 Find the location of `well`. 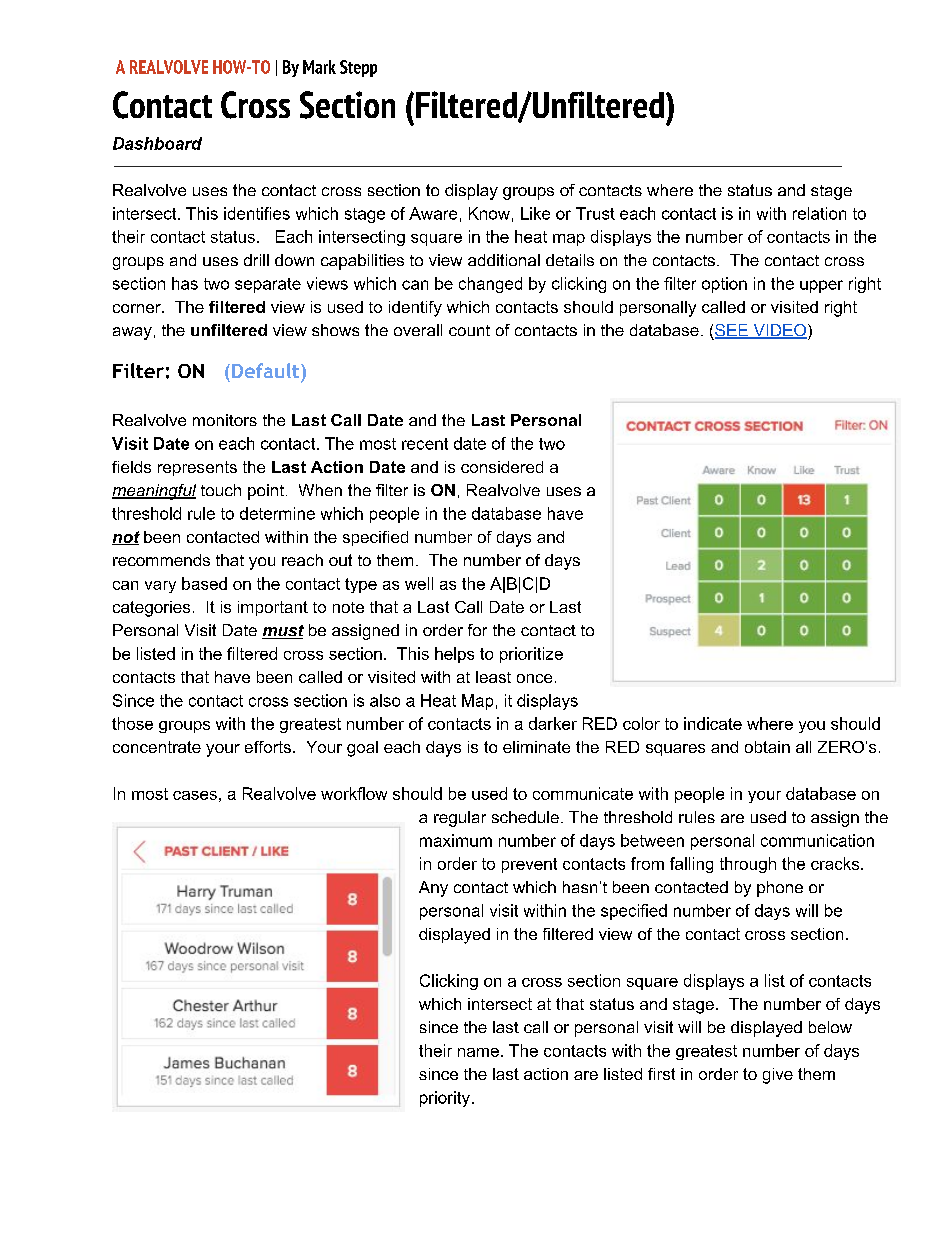

well is located at coordinates (419, 583).
